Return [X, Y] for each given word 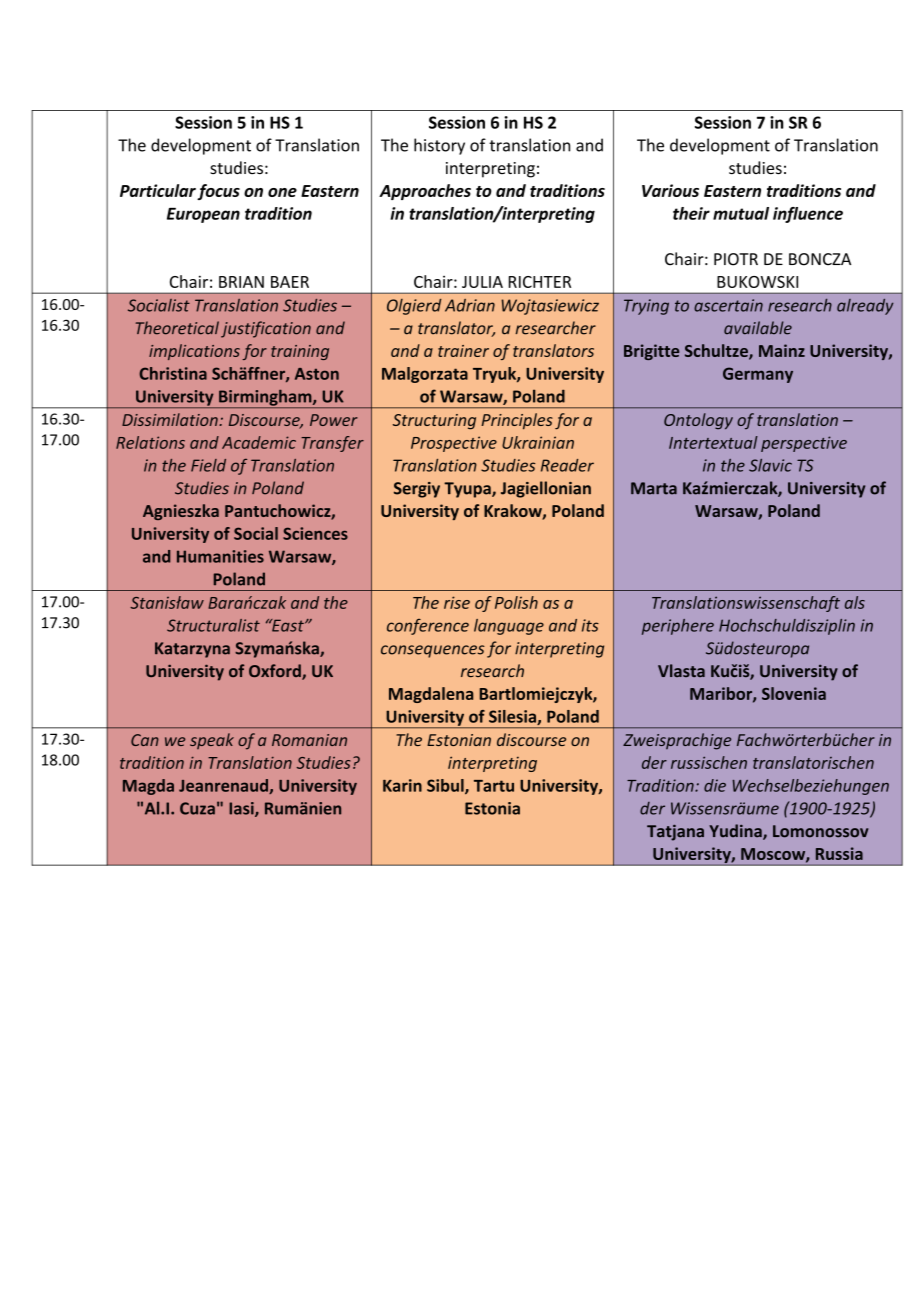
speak [212, 741]
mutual [741, 213]
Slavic [770, 465]
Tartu [494, 786]
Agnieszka [181, 512]
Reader [567, 465]
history [439, 146]
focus [218, 192]
